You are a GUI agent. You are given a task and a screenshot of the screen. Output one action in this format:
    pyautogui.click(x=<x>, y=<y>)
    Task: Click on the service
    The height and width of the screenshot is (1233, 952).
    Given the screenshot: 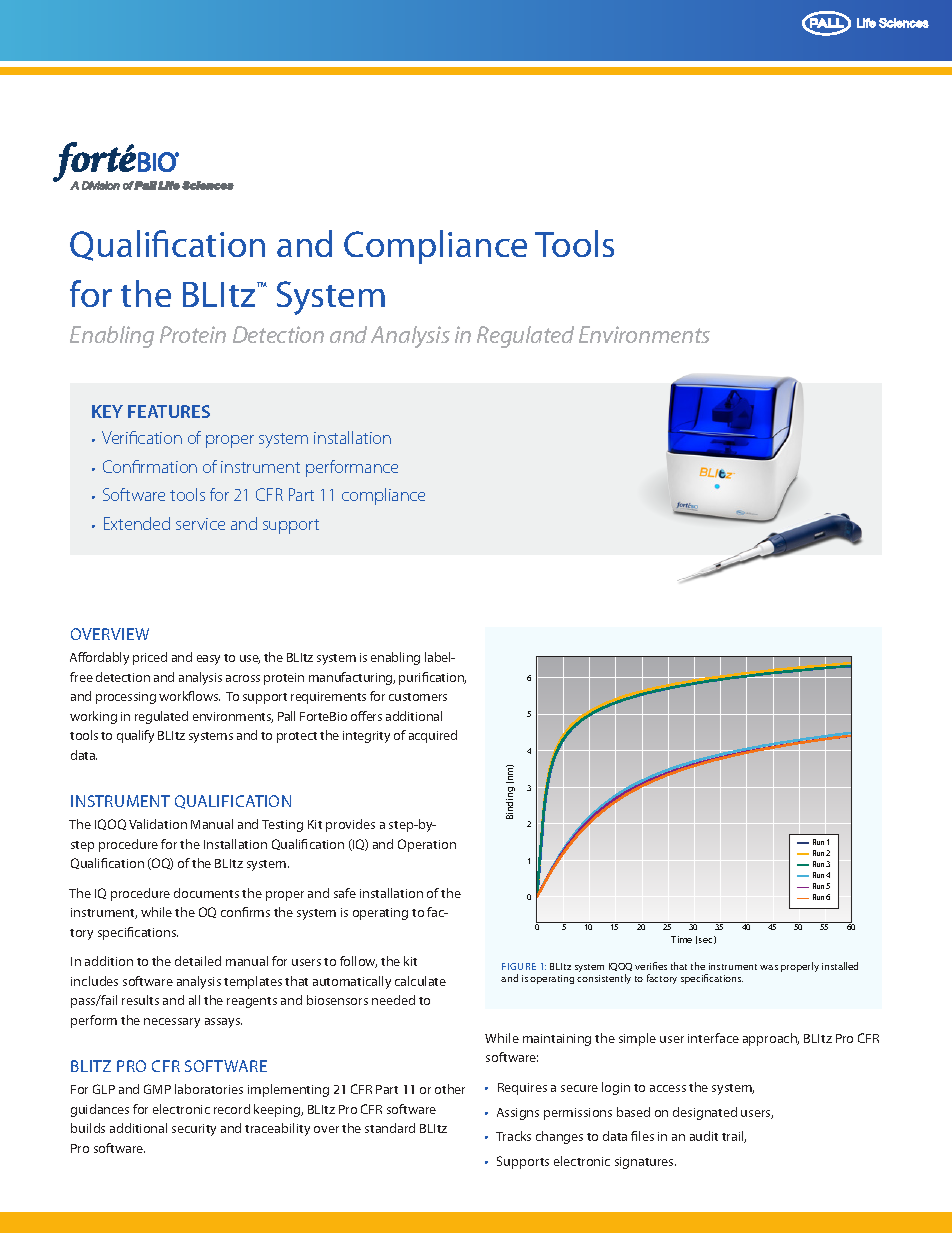 What is the action you would take?
    pyautogui.click(x=200, y=524)
